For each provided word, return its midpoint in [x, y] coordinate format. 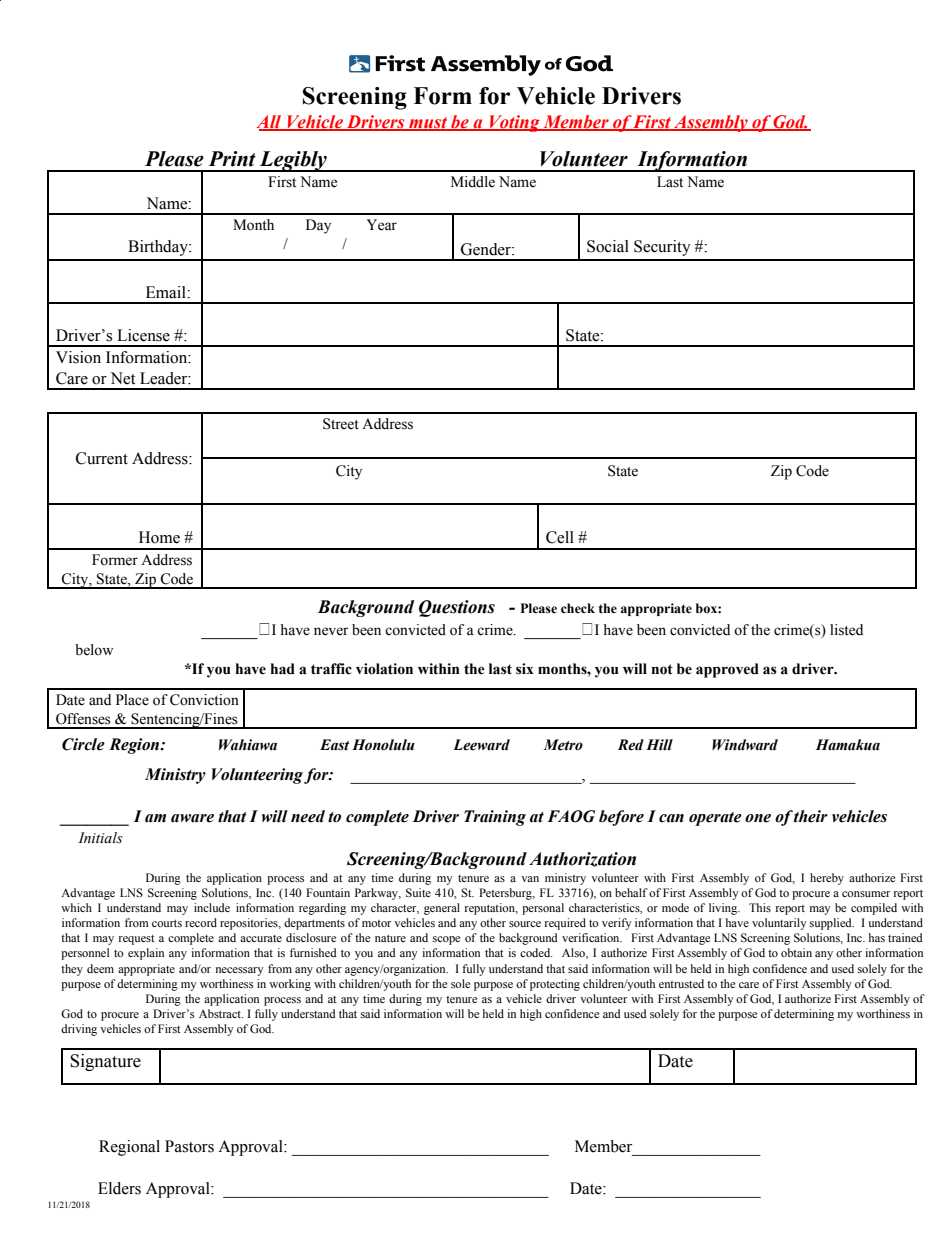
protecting [555, 985]
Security [662, 248]
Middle [473, 182]
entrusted [681, 983]
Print [232, 159]
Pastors [189, 1146]
